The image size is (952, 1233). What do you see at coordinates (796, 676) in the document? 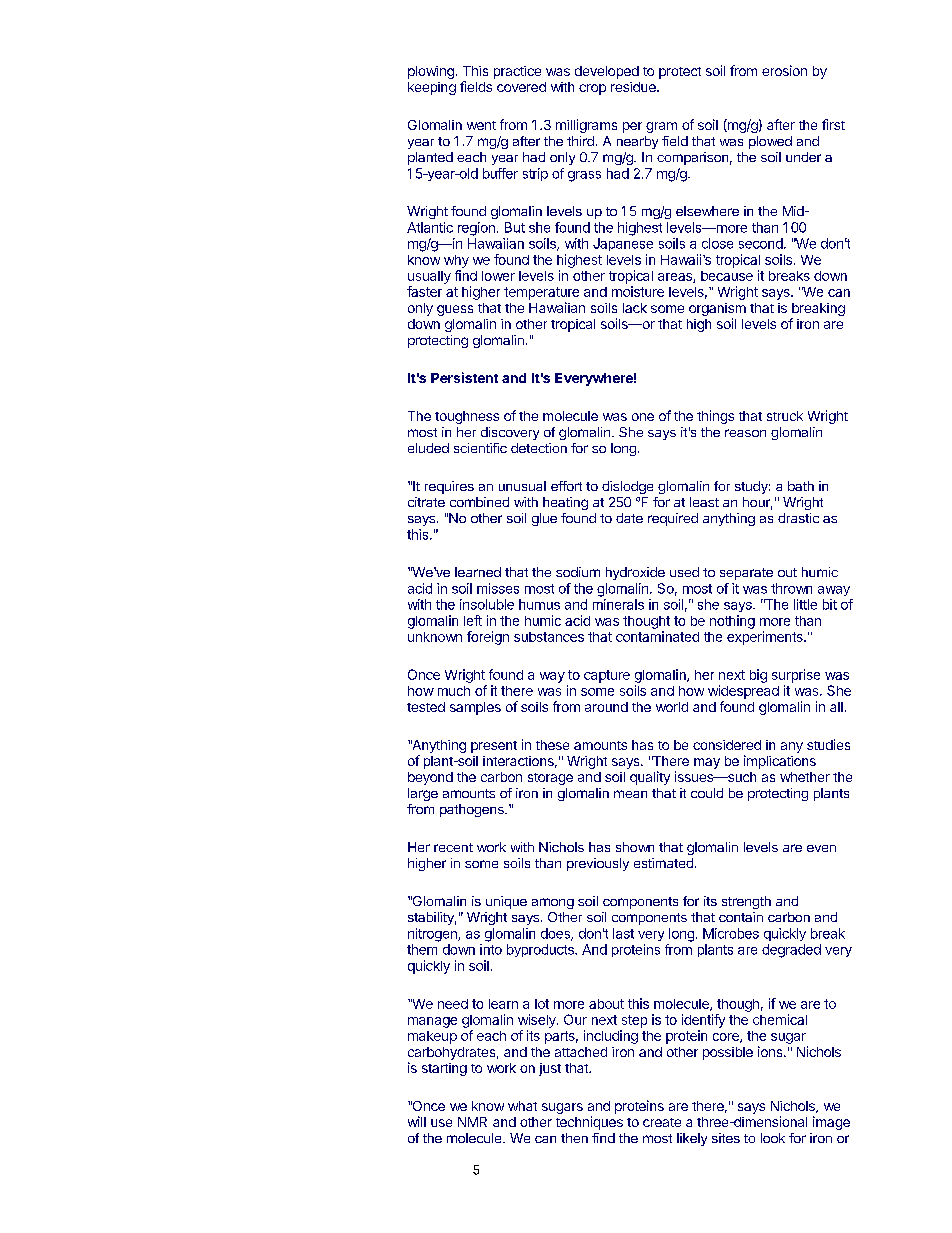
I see `surprise` at bounding box center [796, 676].
